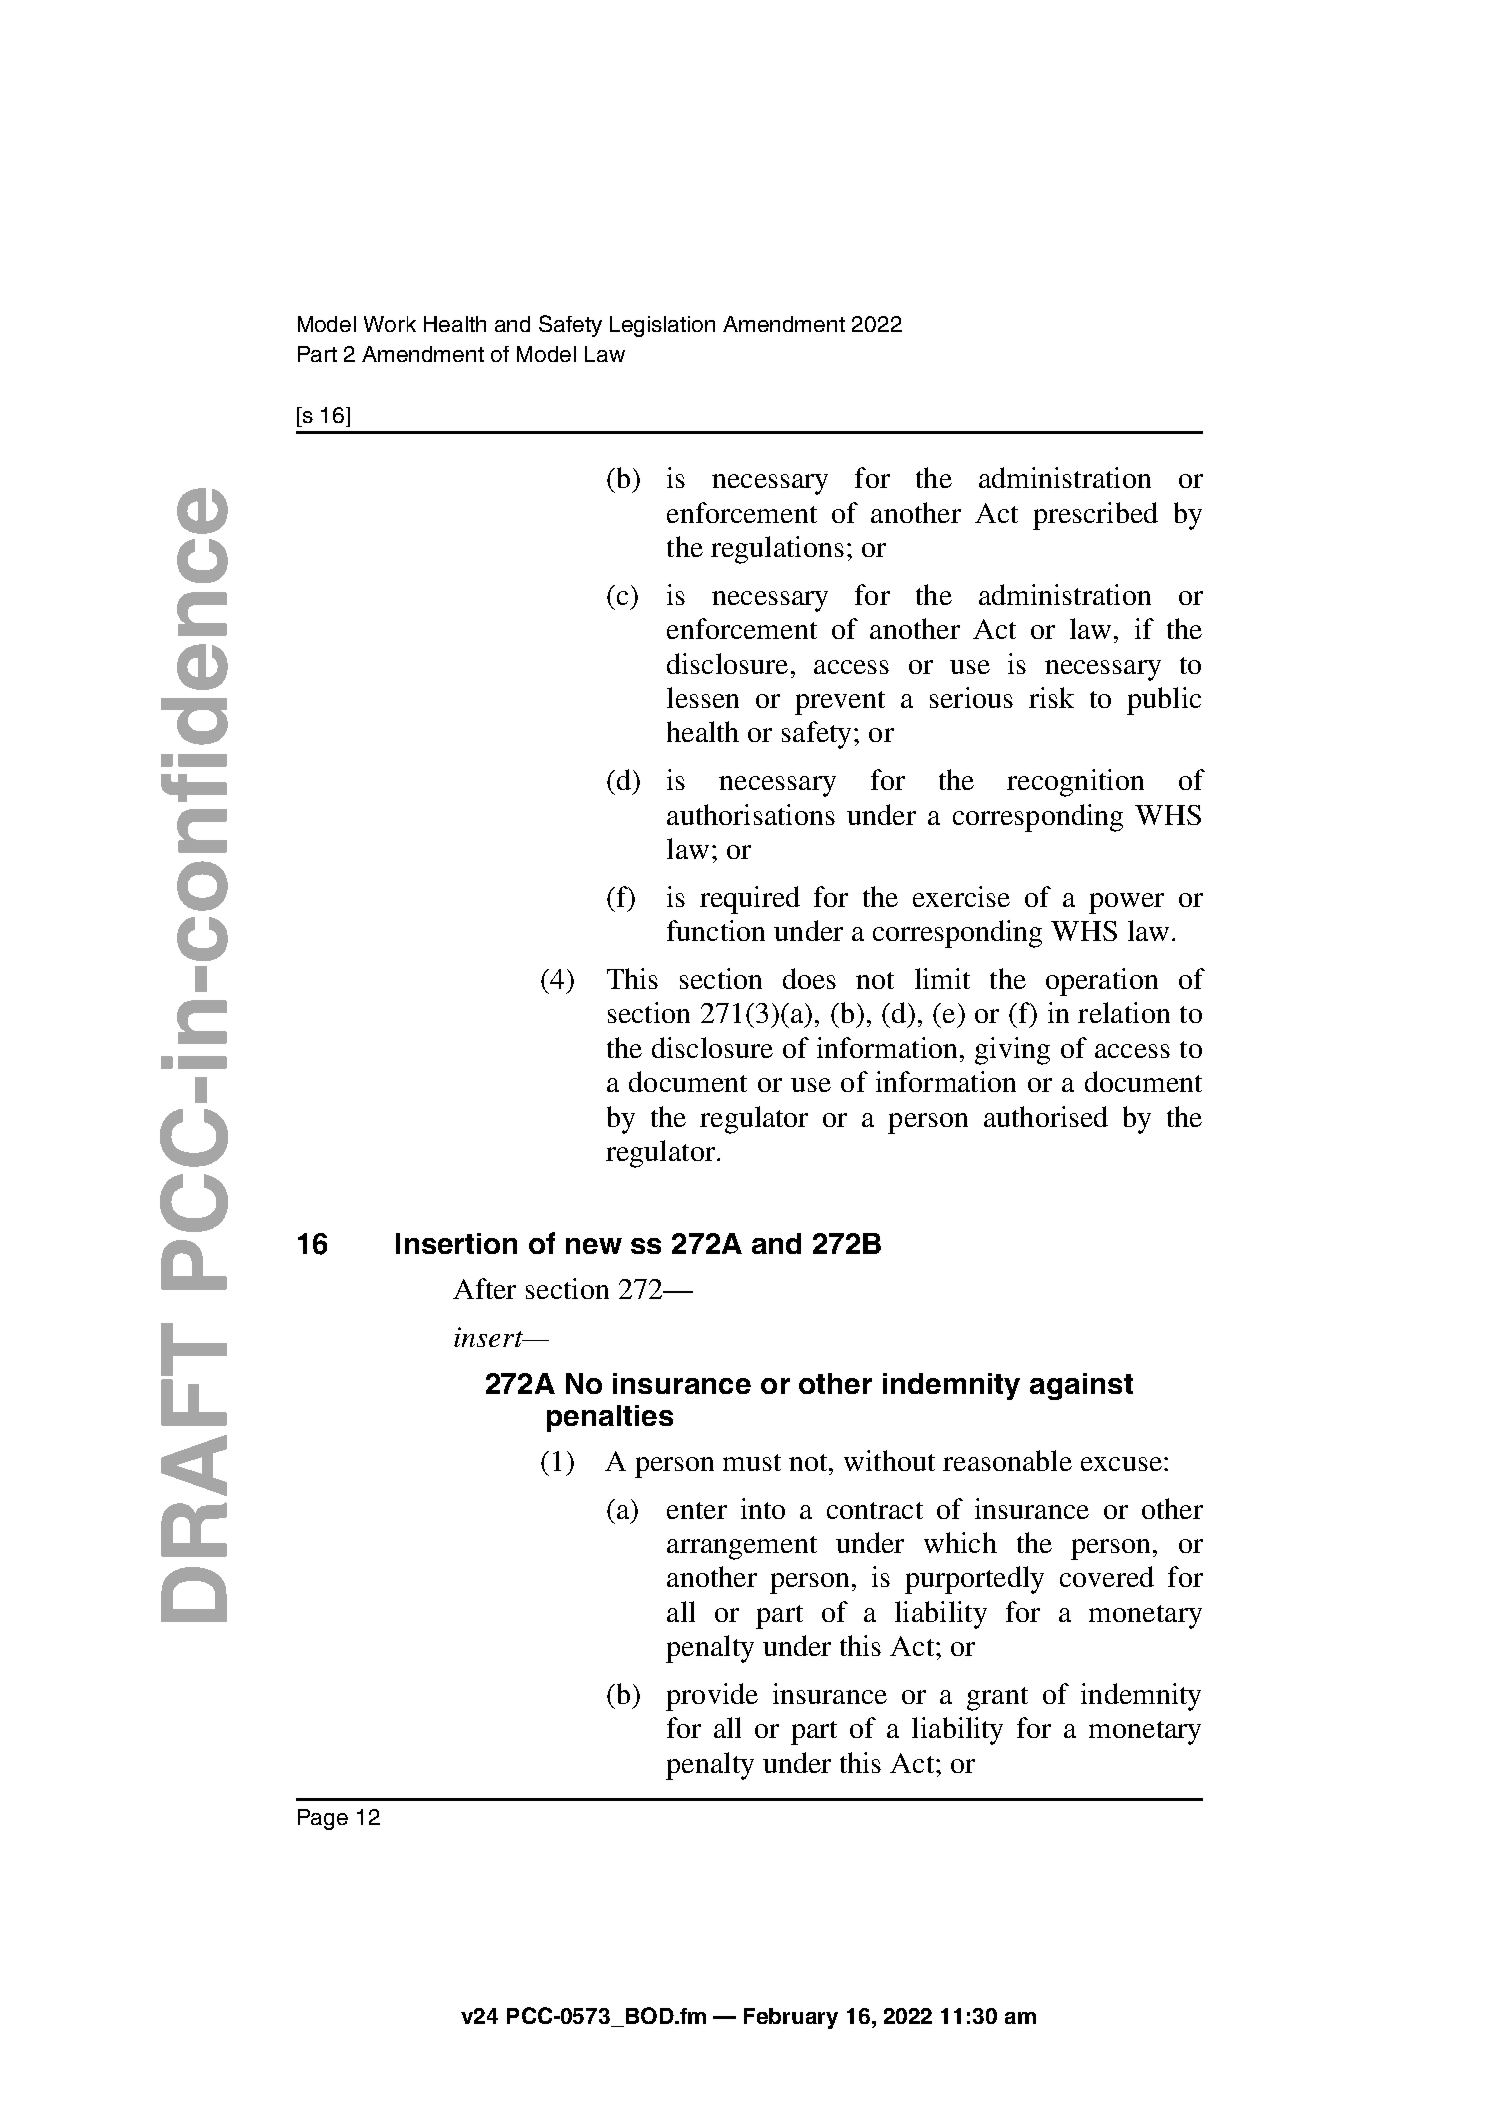 This page has width=1499, height=2120. What do you see at coordinates (703, 697) in the page?
I see `lessen` at bounding box center [703, 697].
